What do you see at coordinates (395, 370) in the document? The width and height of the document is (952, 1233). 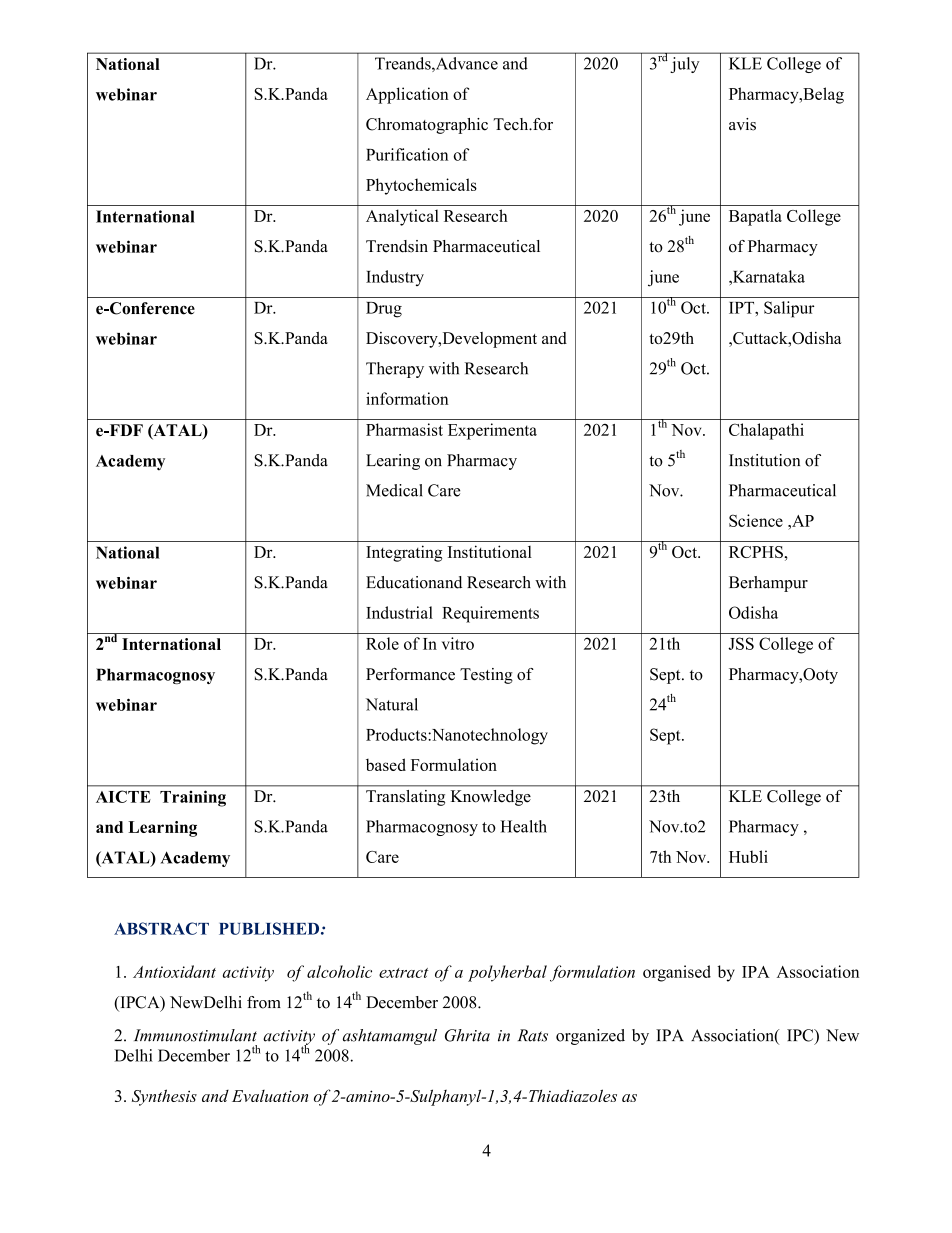 I see `Therapy` at bounding box center [395, 370].
